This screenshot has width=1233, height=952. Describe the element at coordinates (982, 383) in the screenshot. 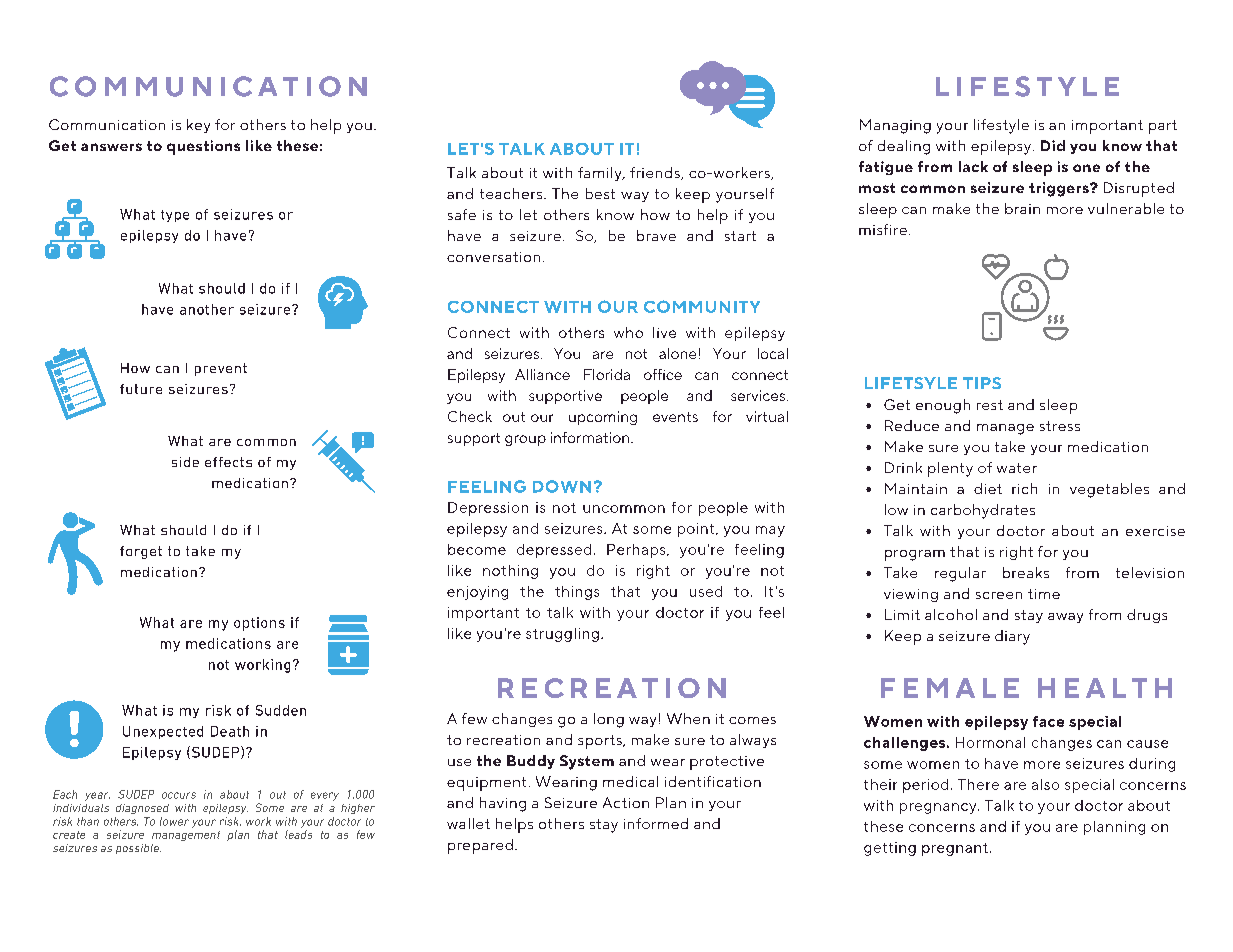

I see `TIPS` at that location.
